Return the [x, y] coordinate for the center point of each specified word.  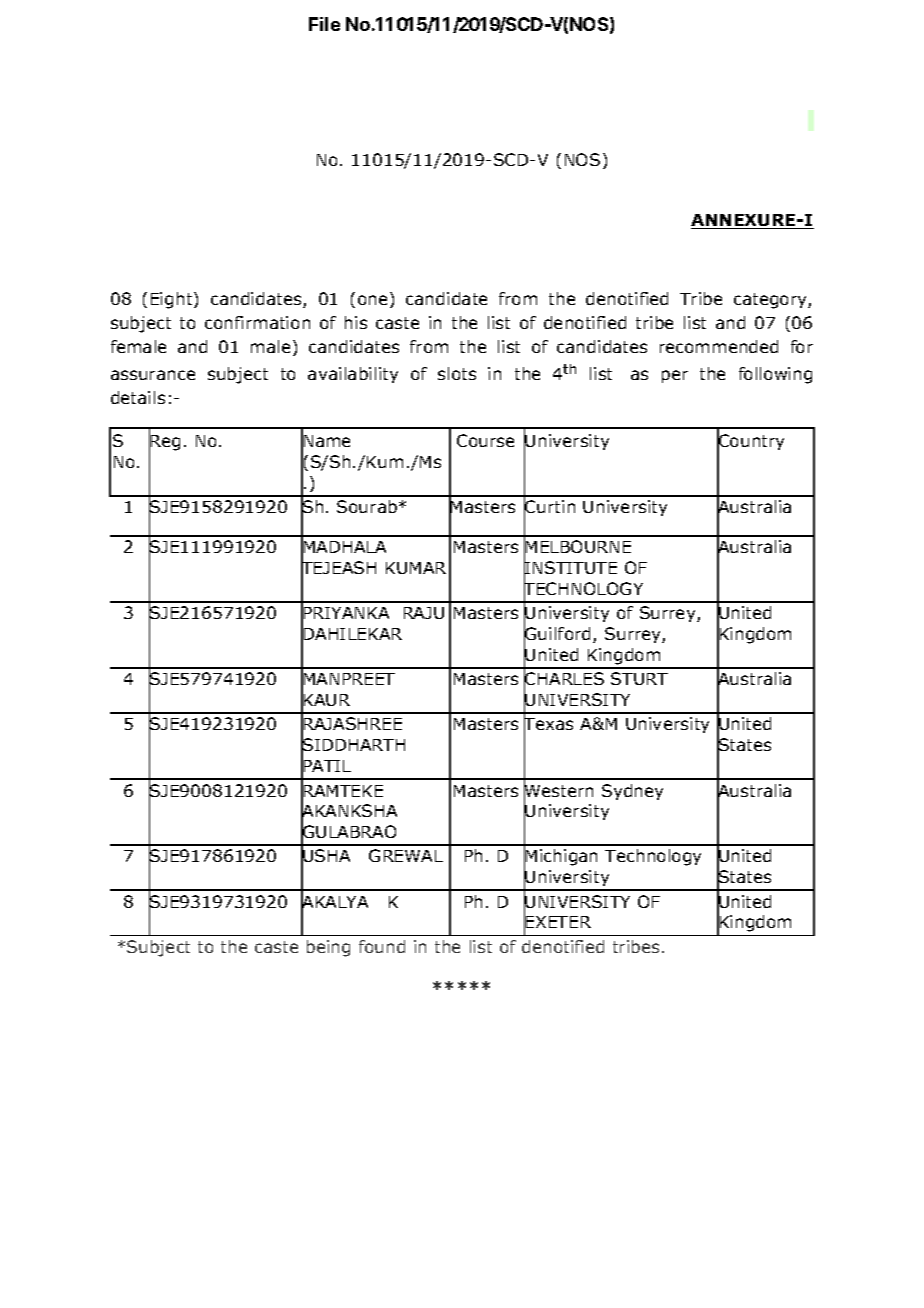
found [382, 946]
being [328, 948]
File [324, 24]
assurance [153, 375]
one [372, 300]
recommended [719, 346]
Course [485, 440]
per [675, 376]
